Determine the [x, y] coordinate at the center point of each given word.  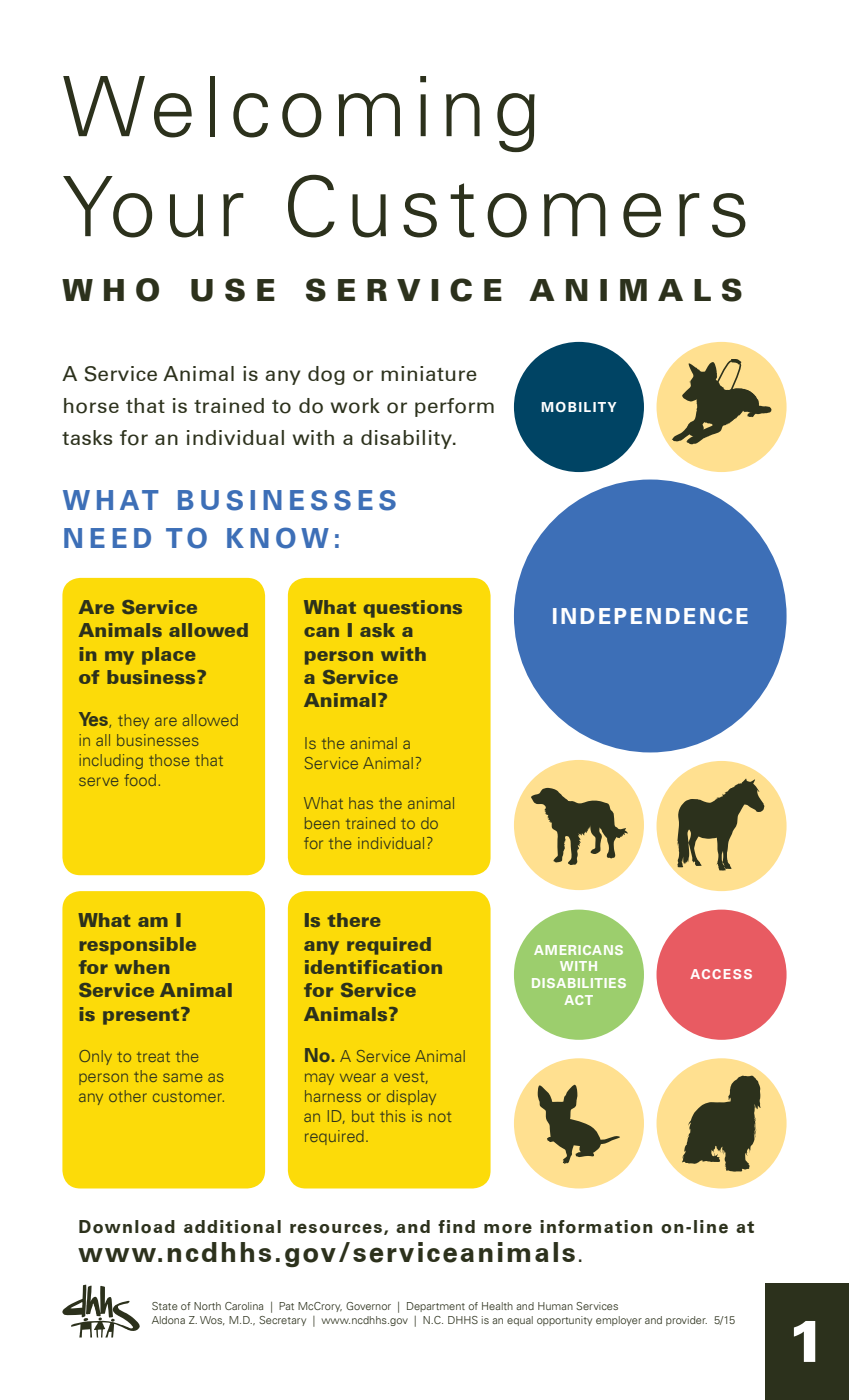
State [165, 1306]
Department [436, 1307]
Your [153, 207]
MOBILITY [579, 407]
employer [619, 1321]
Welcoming [299, 114]
